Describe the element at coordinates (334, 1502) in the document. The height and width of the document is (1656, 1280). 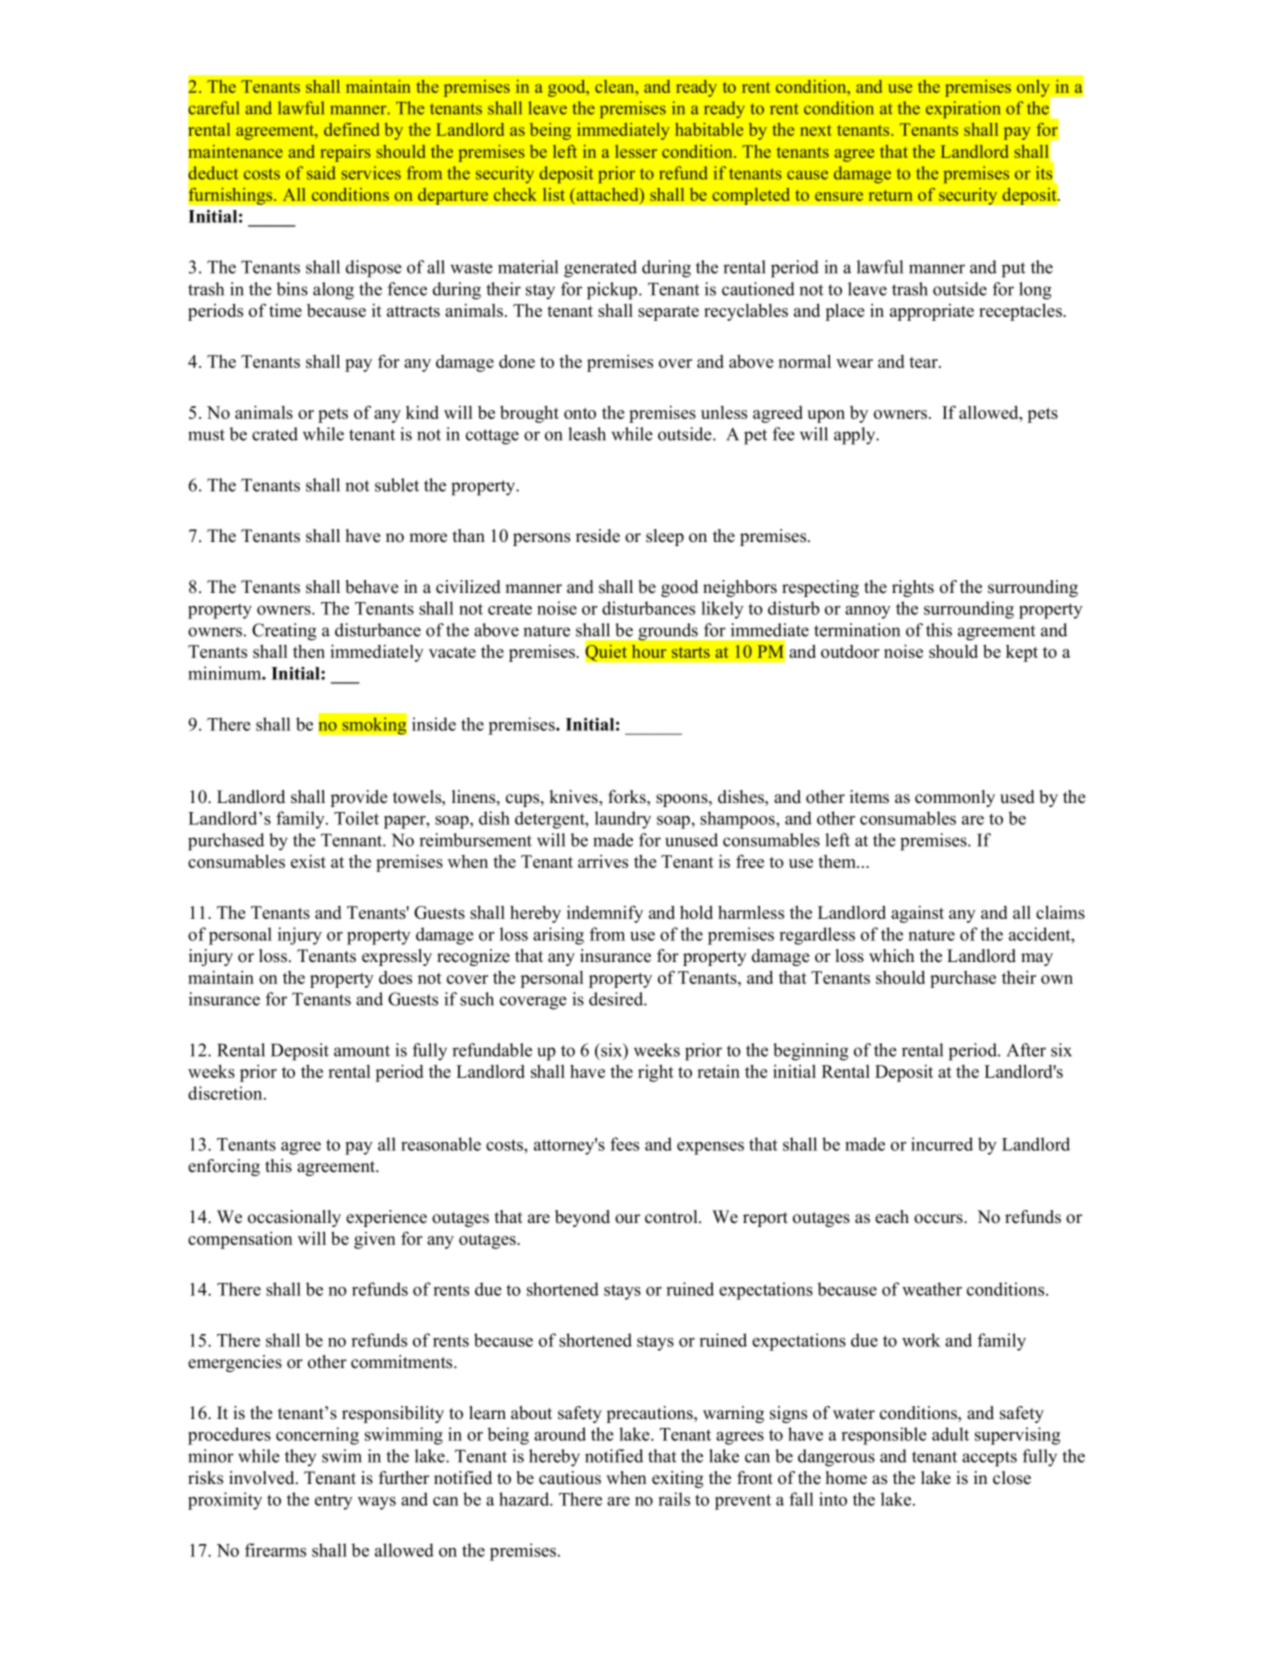
I see `entry` at that location.
